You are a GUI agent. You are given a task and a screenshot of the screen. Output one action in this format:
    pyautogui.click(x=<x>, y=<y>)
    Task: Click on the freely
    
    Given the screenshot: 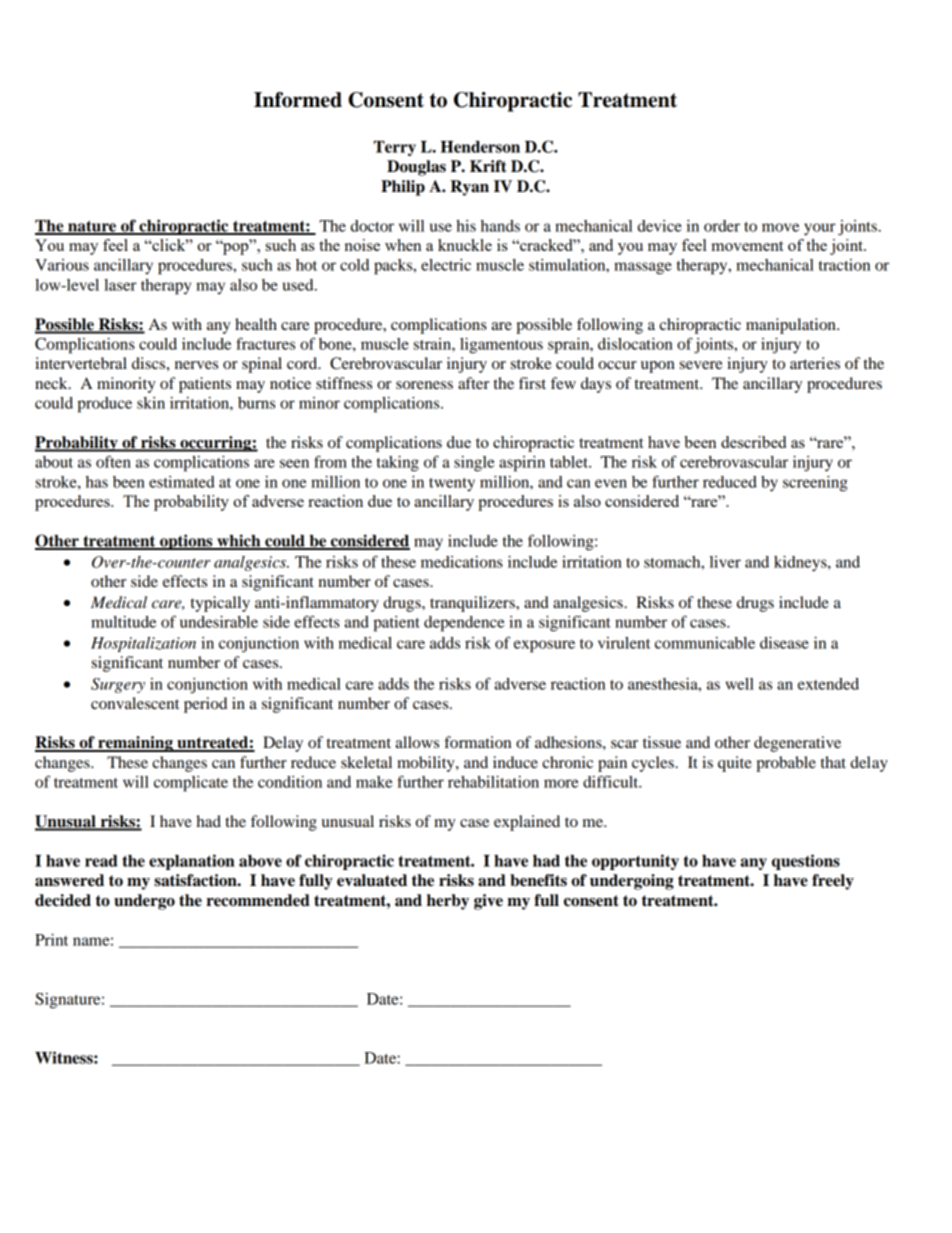 What is the action you would take?
    pyautogui.click(x=833, y=882)
